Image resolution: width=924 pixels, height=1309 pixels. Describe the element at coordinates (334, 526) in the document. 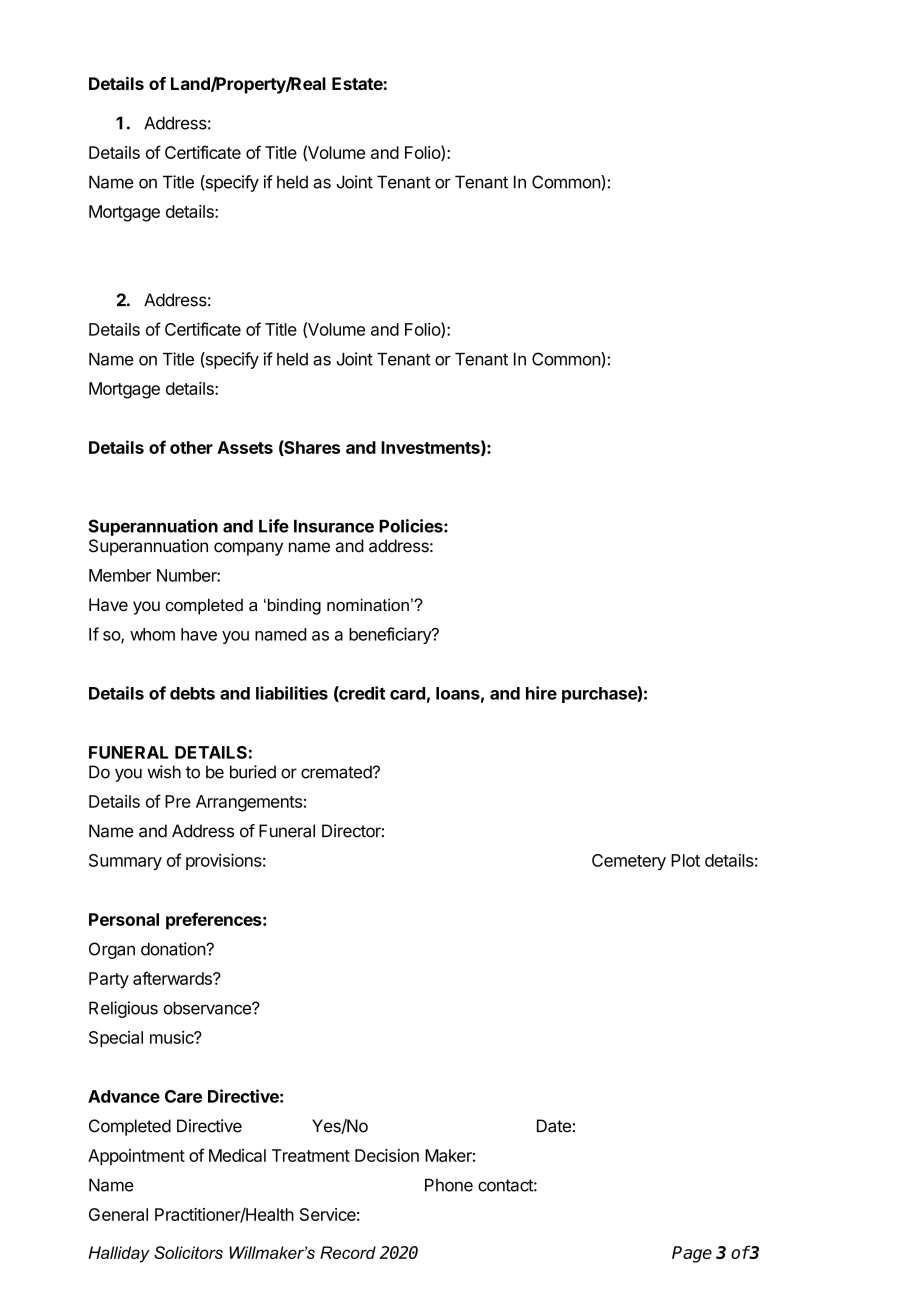

I see `Insurance` at that location.
